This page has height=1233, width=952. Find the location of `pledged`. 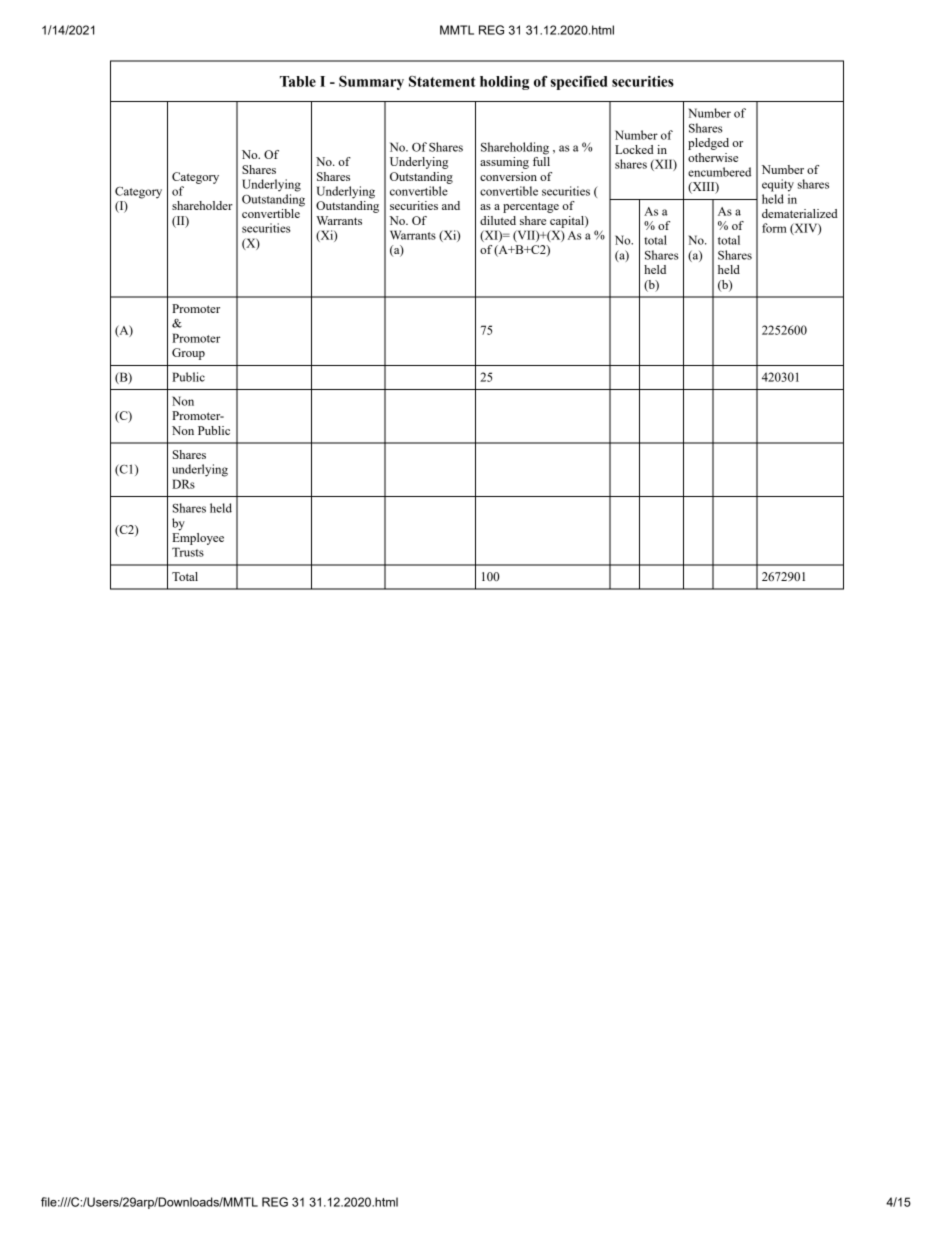

pledged is located at coordinates (708, 144).
